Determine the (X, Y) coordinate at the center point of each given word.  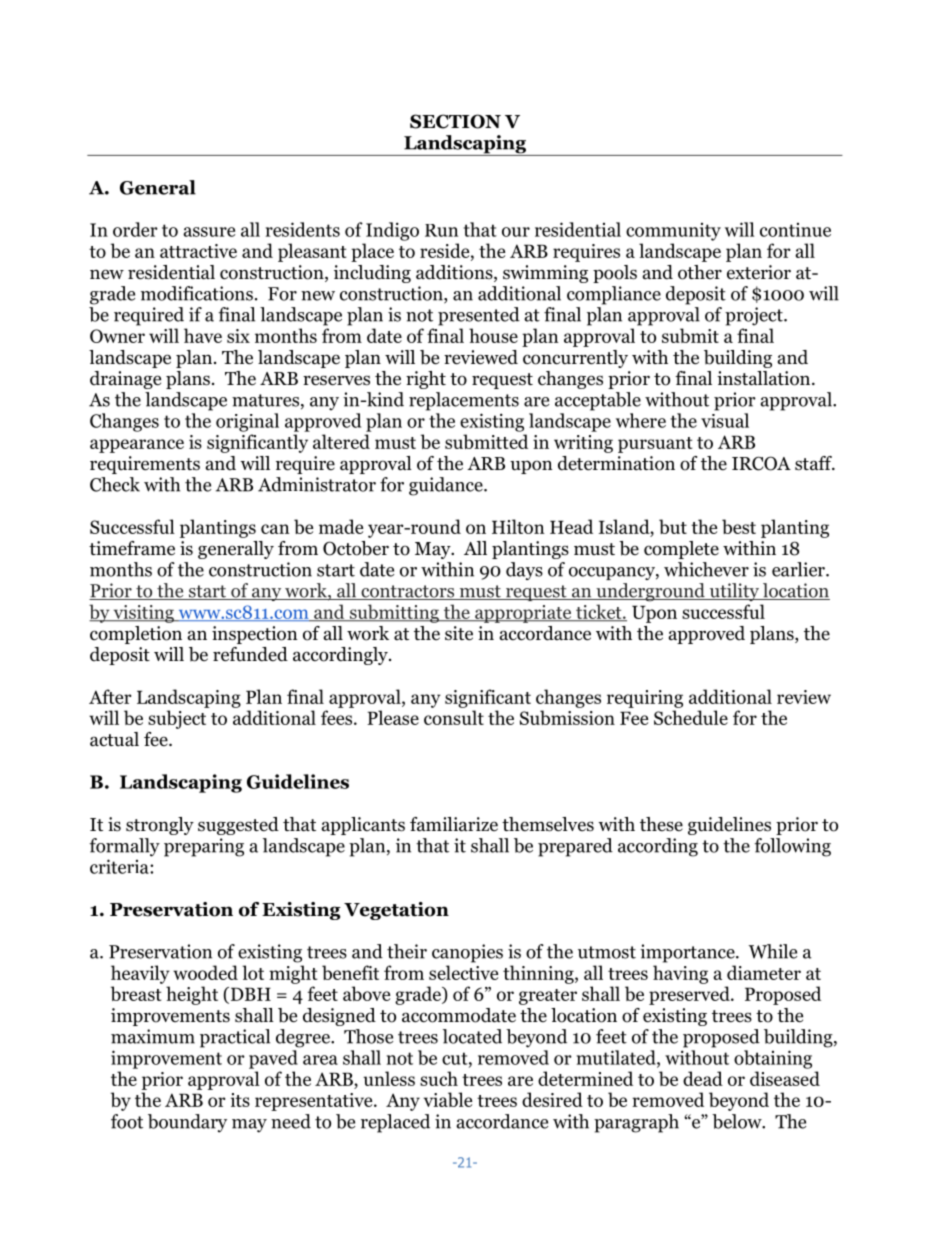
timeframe (132, 548)
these (661, 824)
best (739, 526)
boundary (187, 1123)
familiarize (454, 824)
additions (455, 273)
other (700, 272)
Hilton (518, 526)
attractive (198, 251)
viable (448, 1099)
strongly (160, 826)
